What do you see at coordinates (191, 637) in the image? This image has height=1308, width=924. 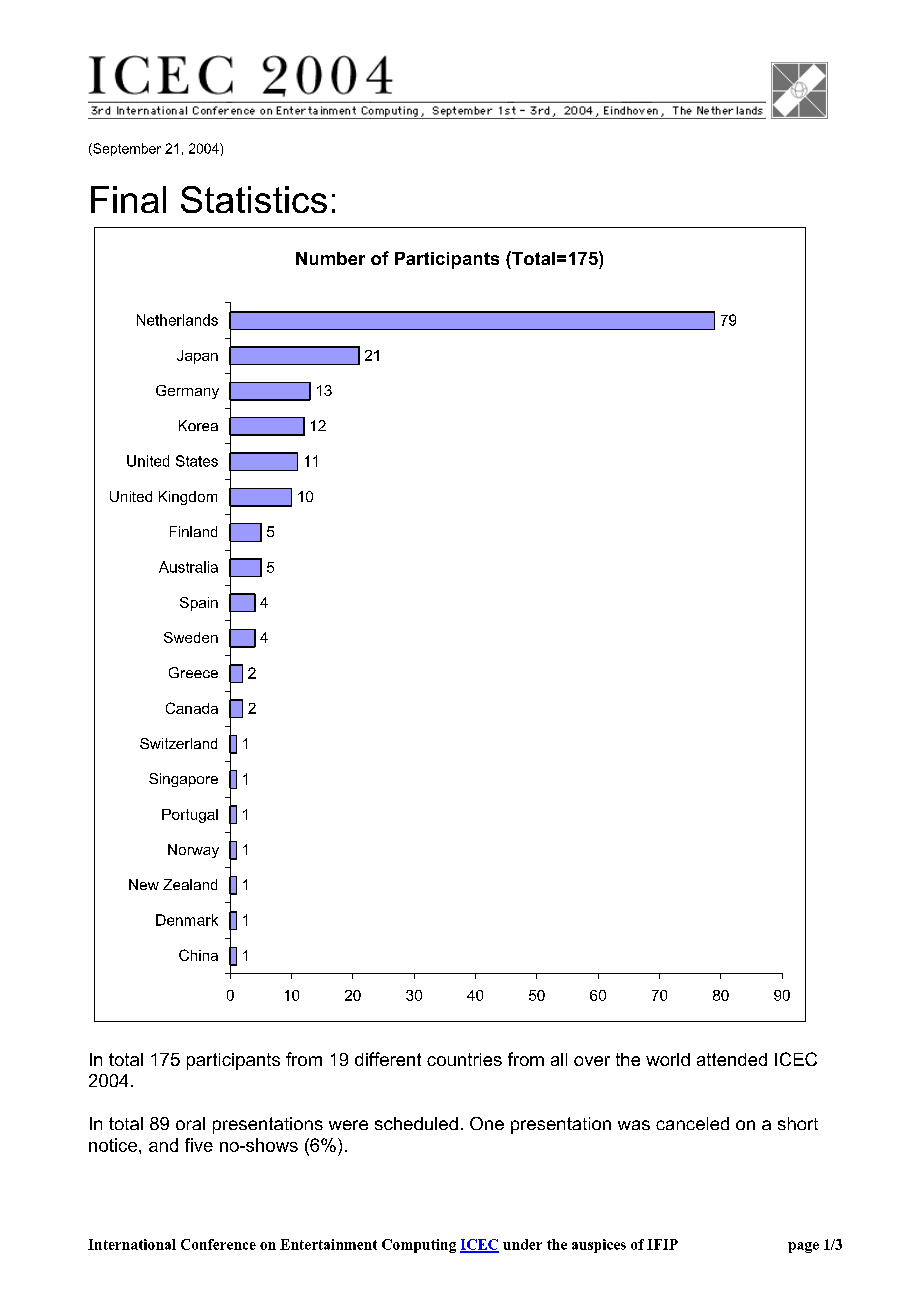 I see `Sweden` at bounding box center [191, 637].
